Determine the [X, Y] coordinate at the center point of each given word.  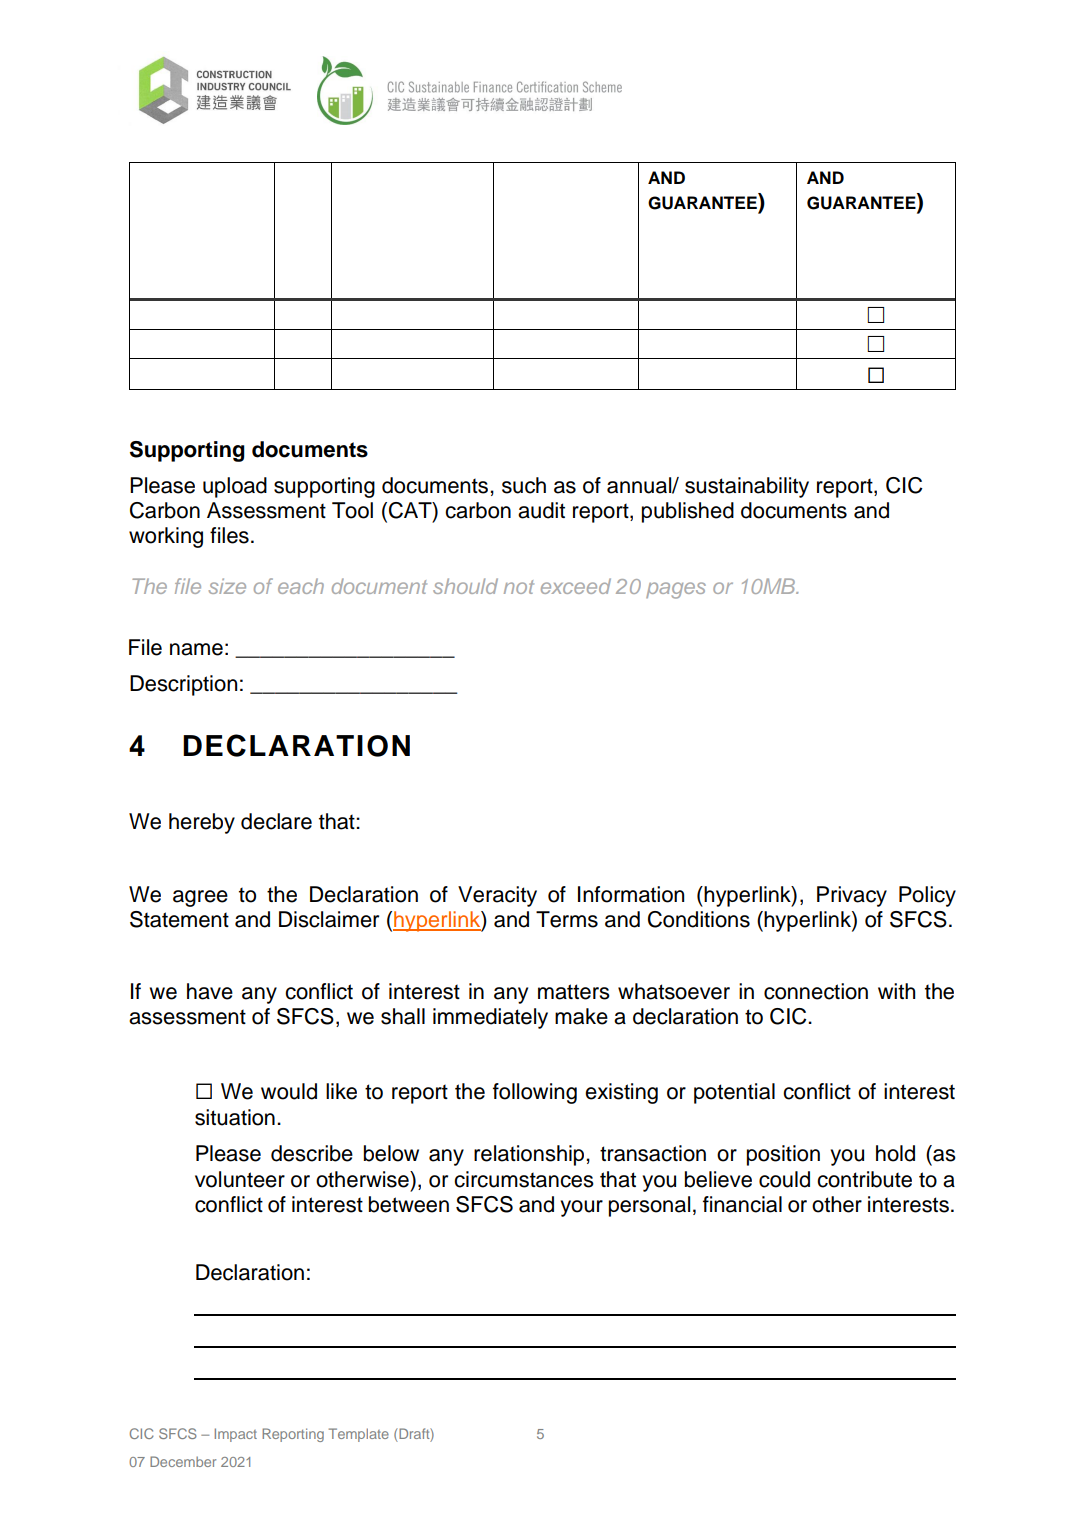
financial [742, 1204]
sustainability [747, 487]
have [210, 991]
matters [574, 992]
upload [235, 487]
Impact [236, 1435]
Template [359, 1435]
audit [541, 510]
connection [816, 991]
